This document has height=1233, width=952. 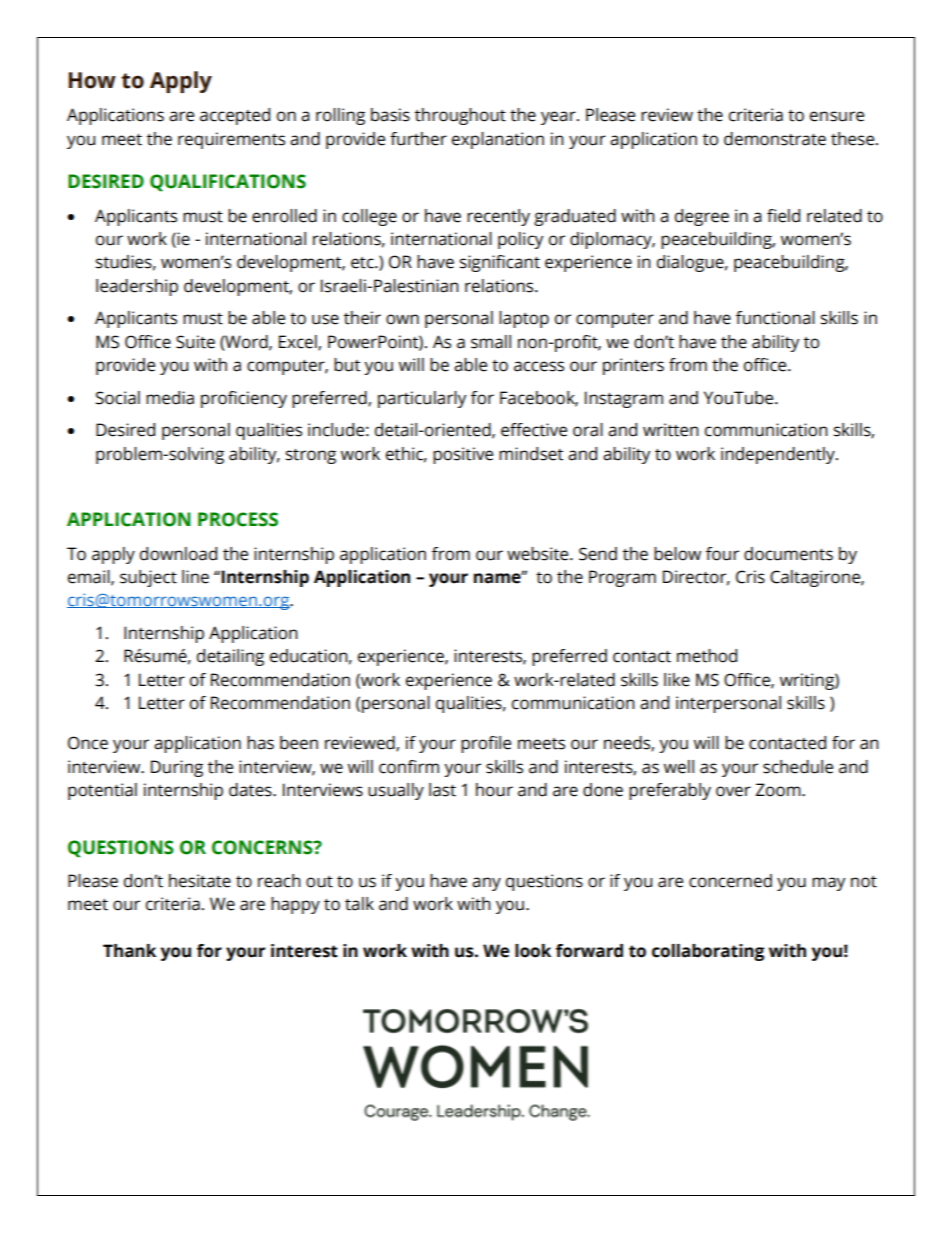 I want to click on independently, so click(x=779, y=455).
